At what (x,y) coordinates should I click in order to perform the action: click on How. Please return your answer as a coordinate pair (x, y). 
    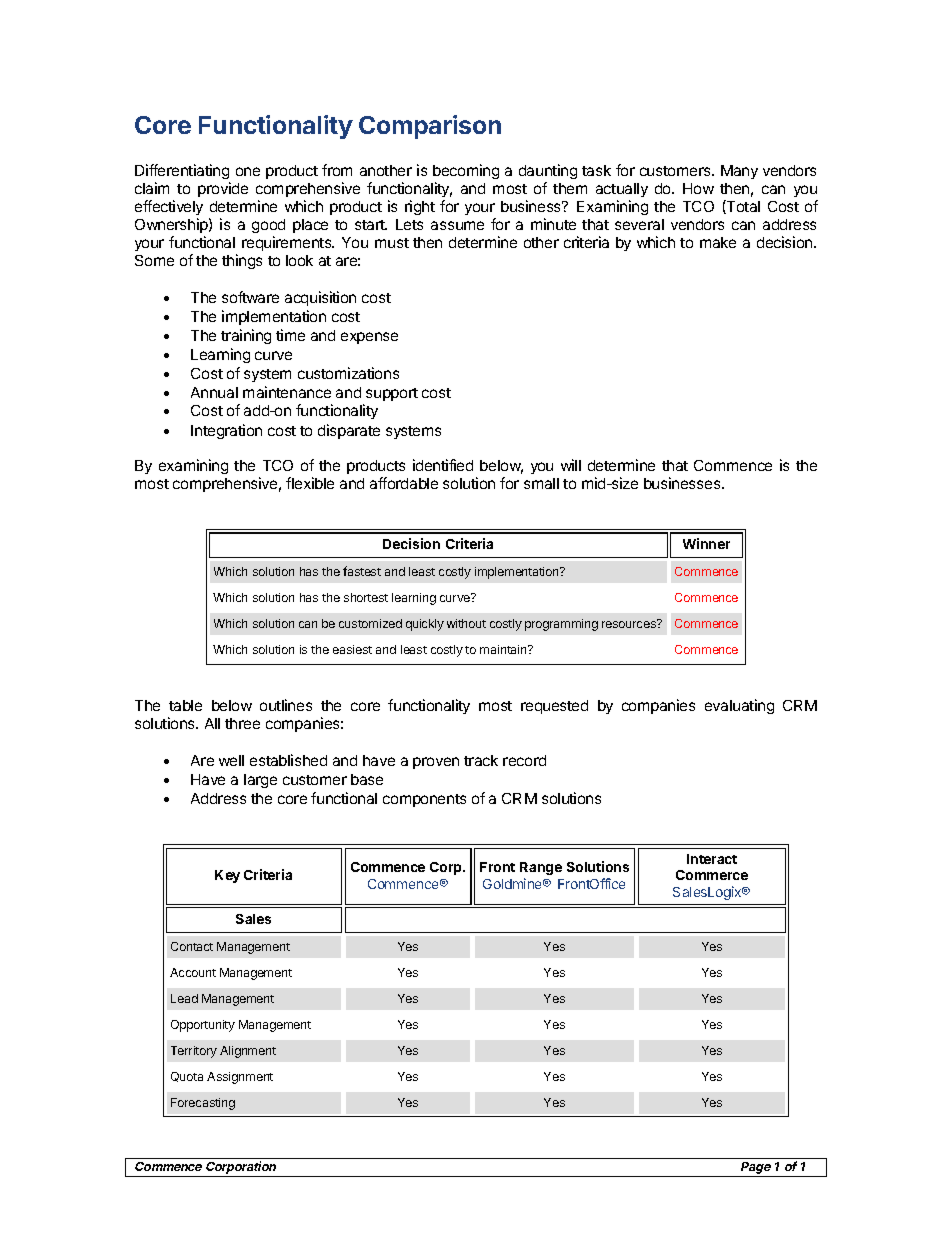
    Looking at the image, I should click on (698, 188).
